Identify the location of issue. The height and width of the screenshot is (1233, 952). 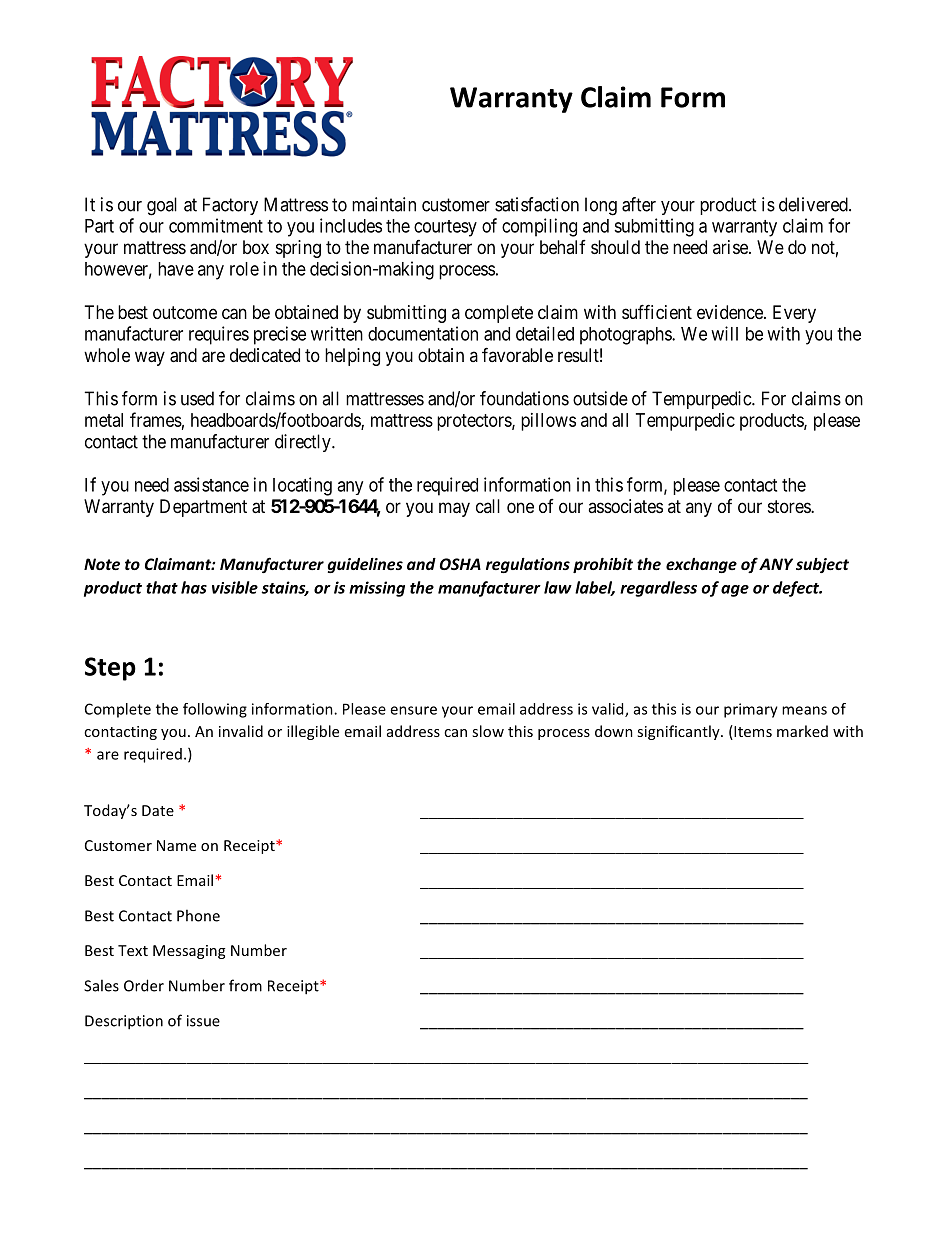
(203, 1021).
